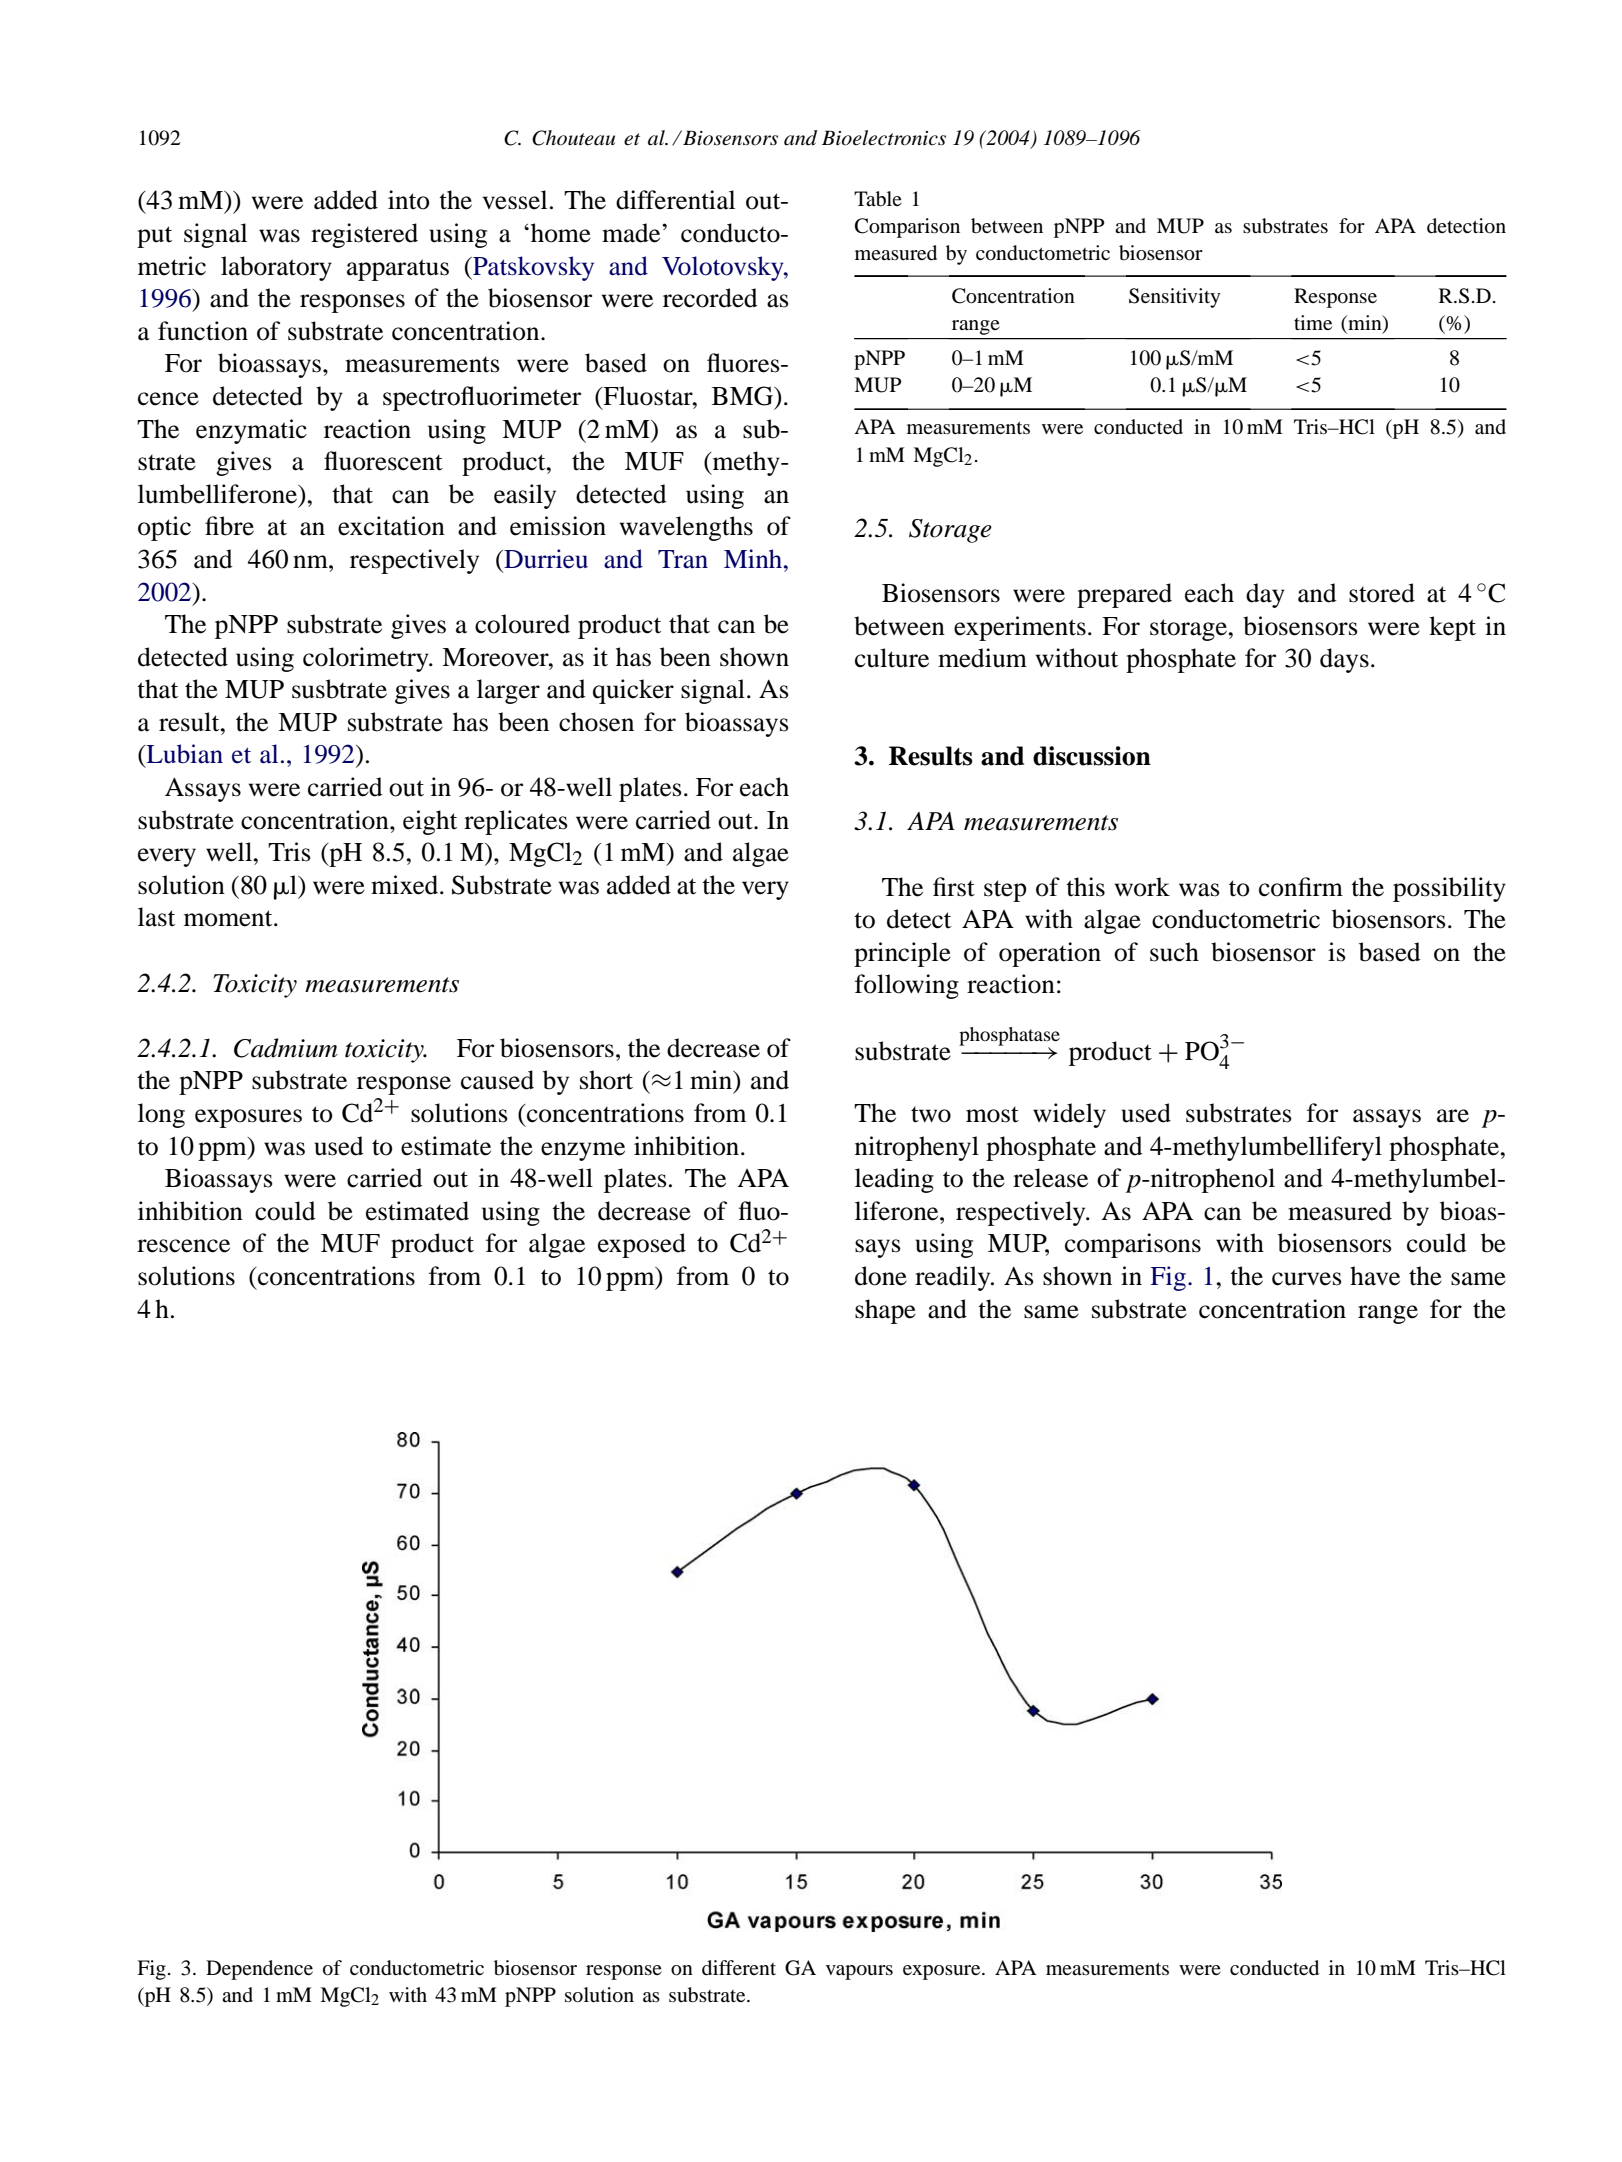  What do you see at coordinates (642, 1245) in the screenshot?
I see `exposed` at bounding box center [642, 1245].
